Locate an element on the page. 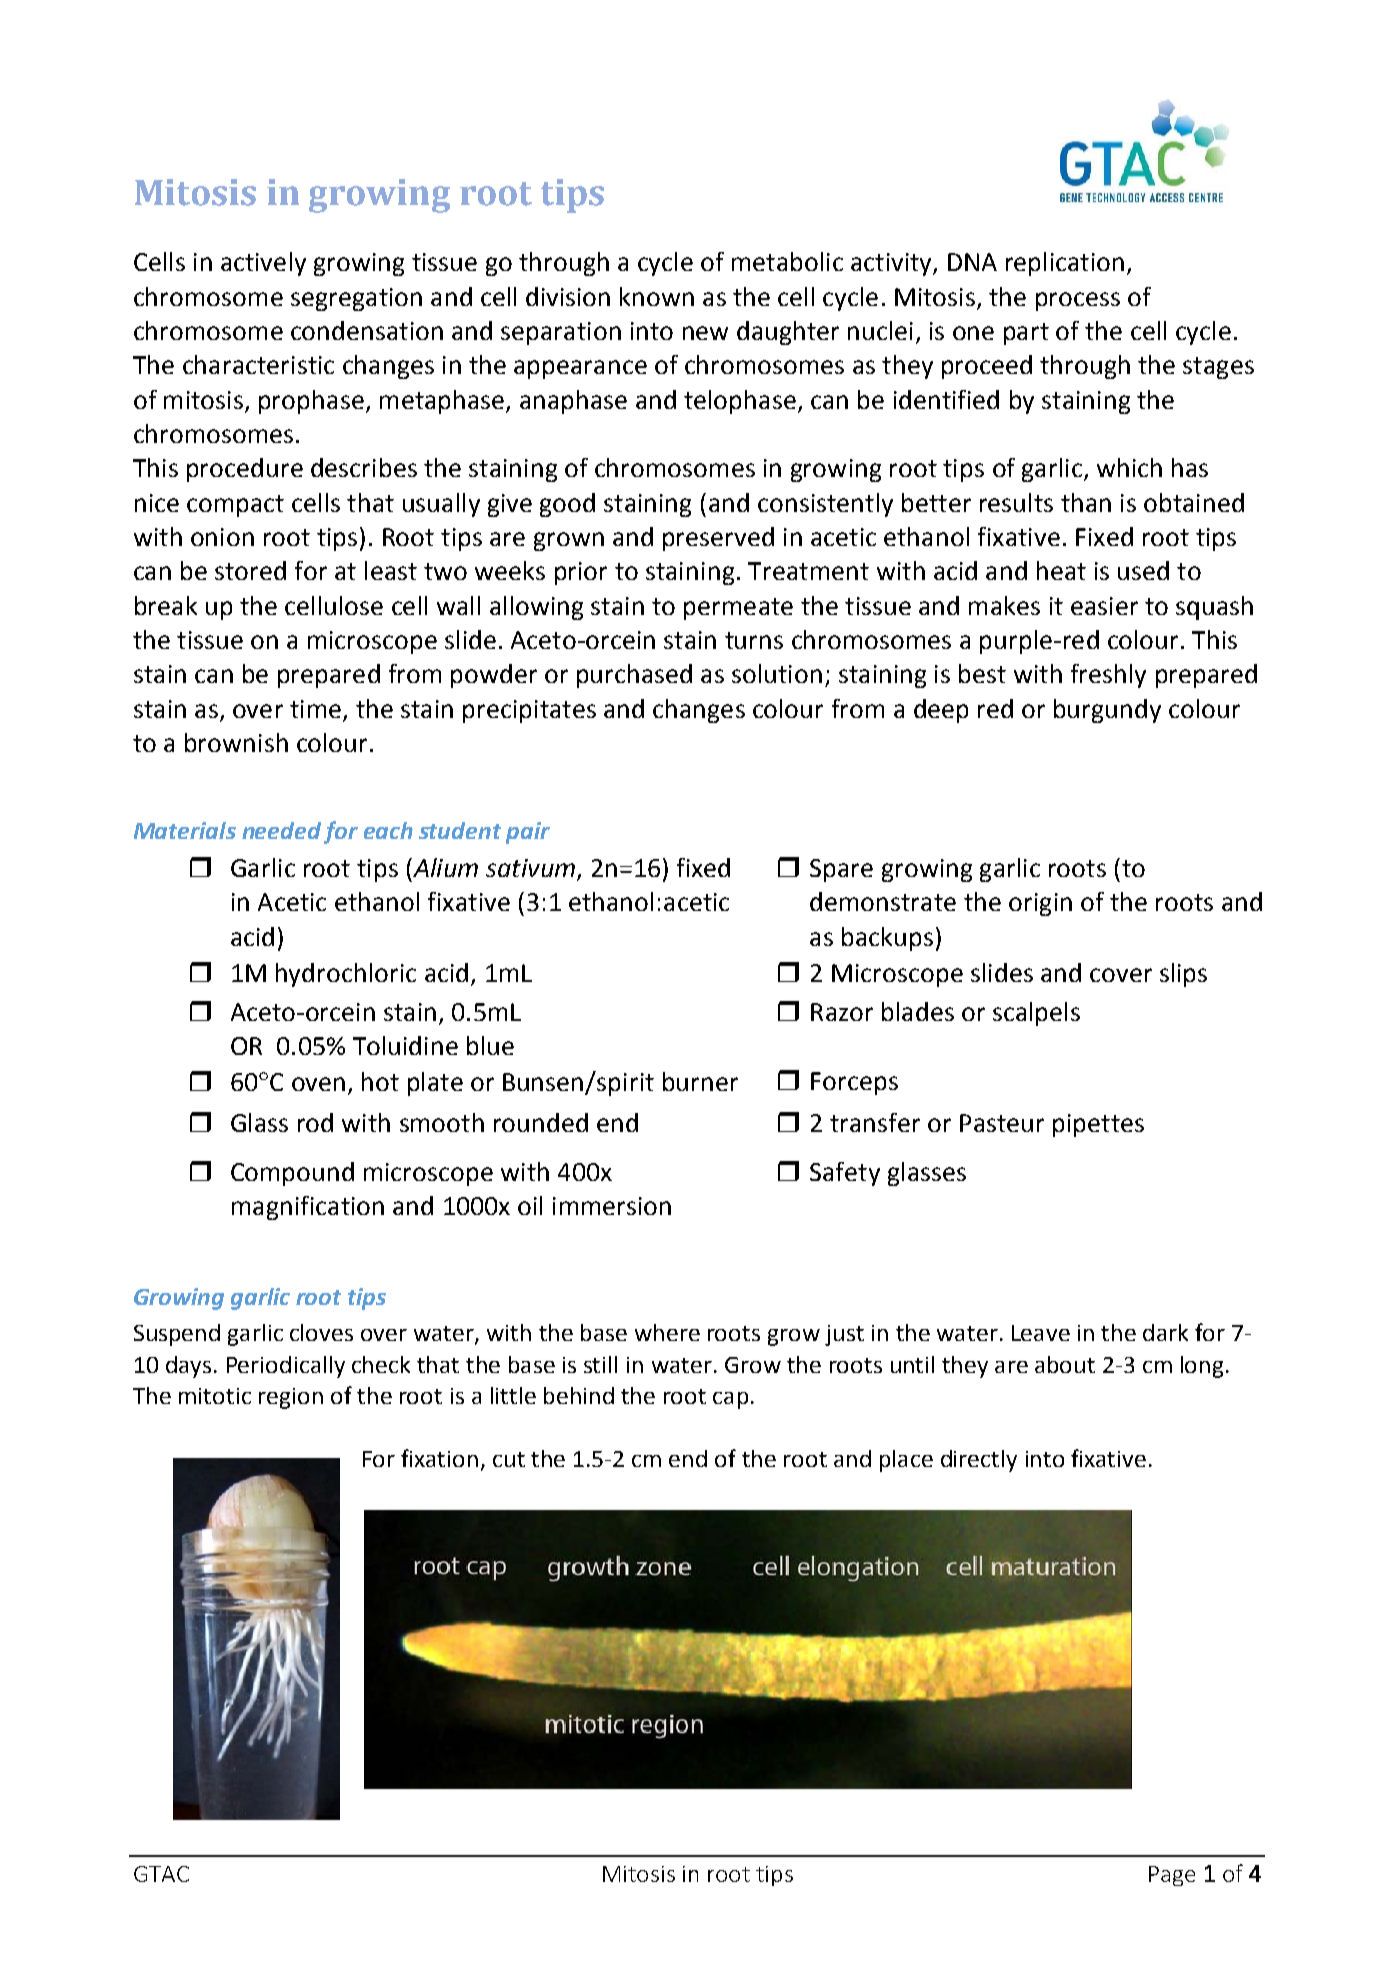 This page has height=1972, width=1394. fixation is located at coordinates (439, 1458).
